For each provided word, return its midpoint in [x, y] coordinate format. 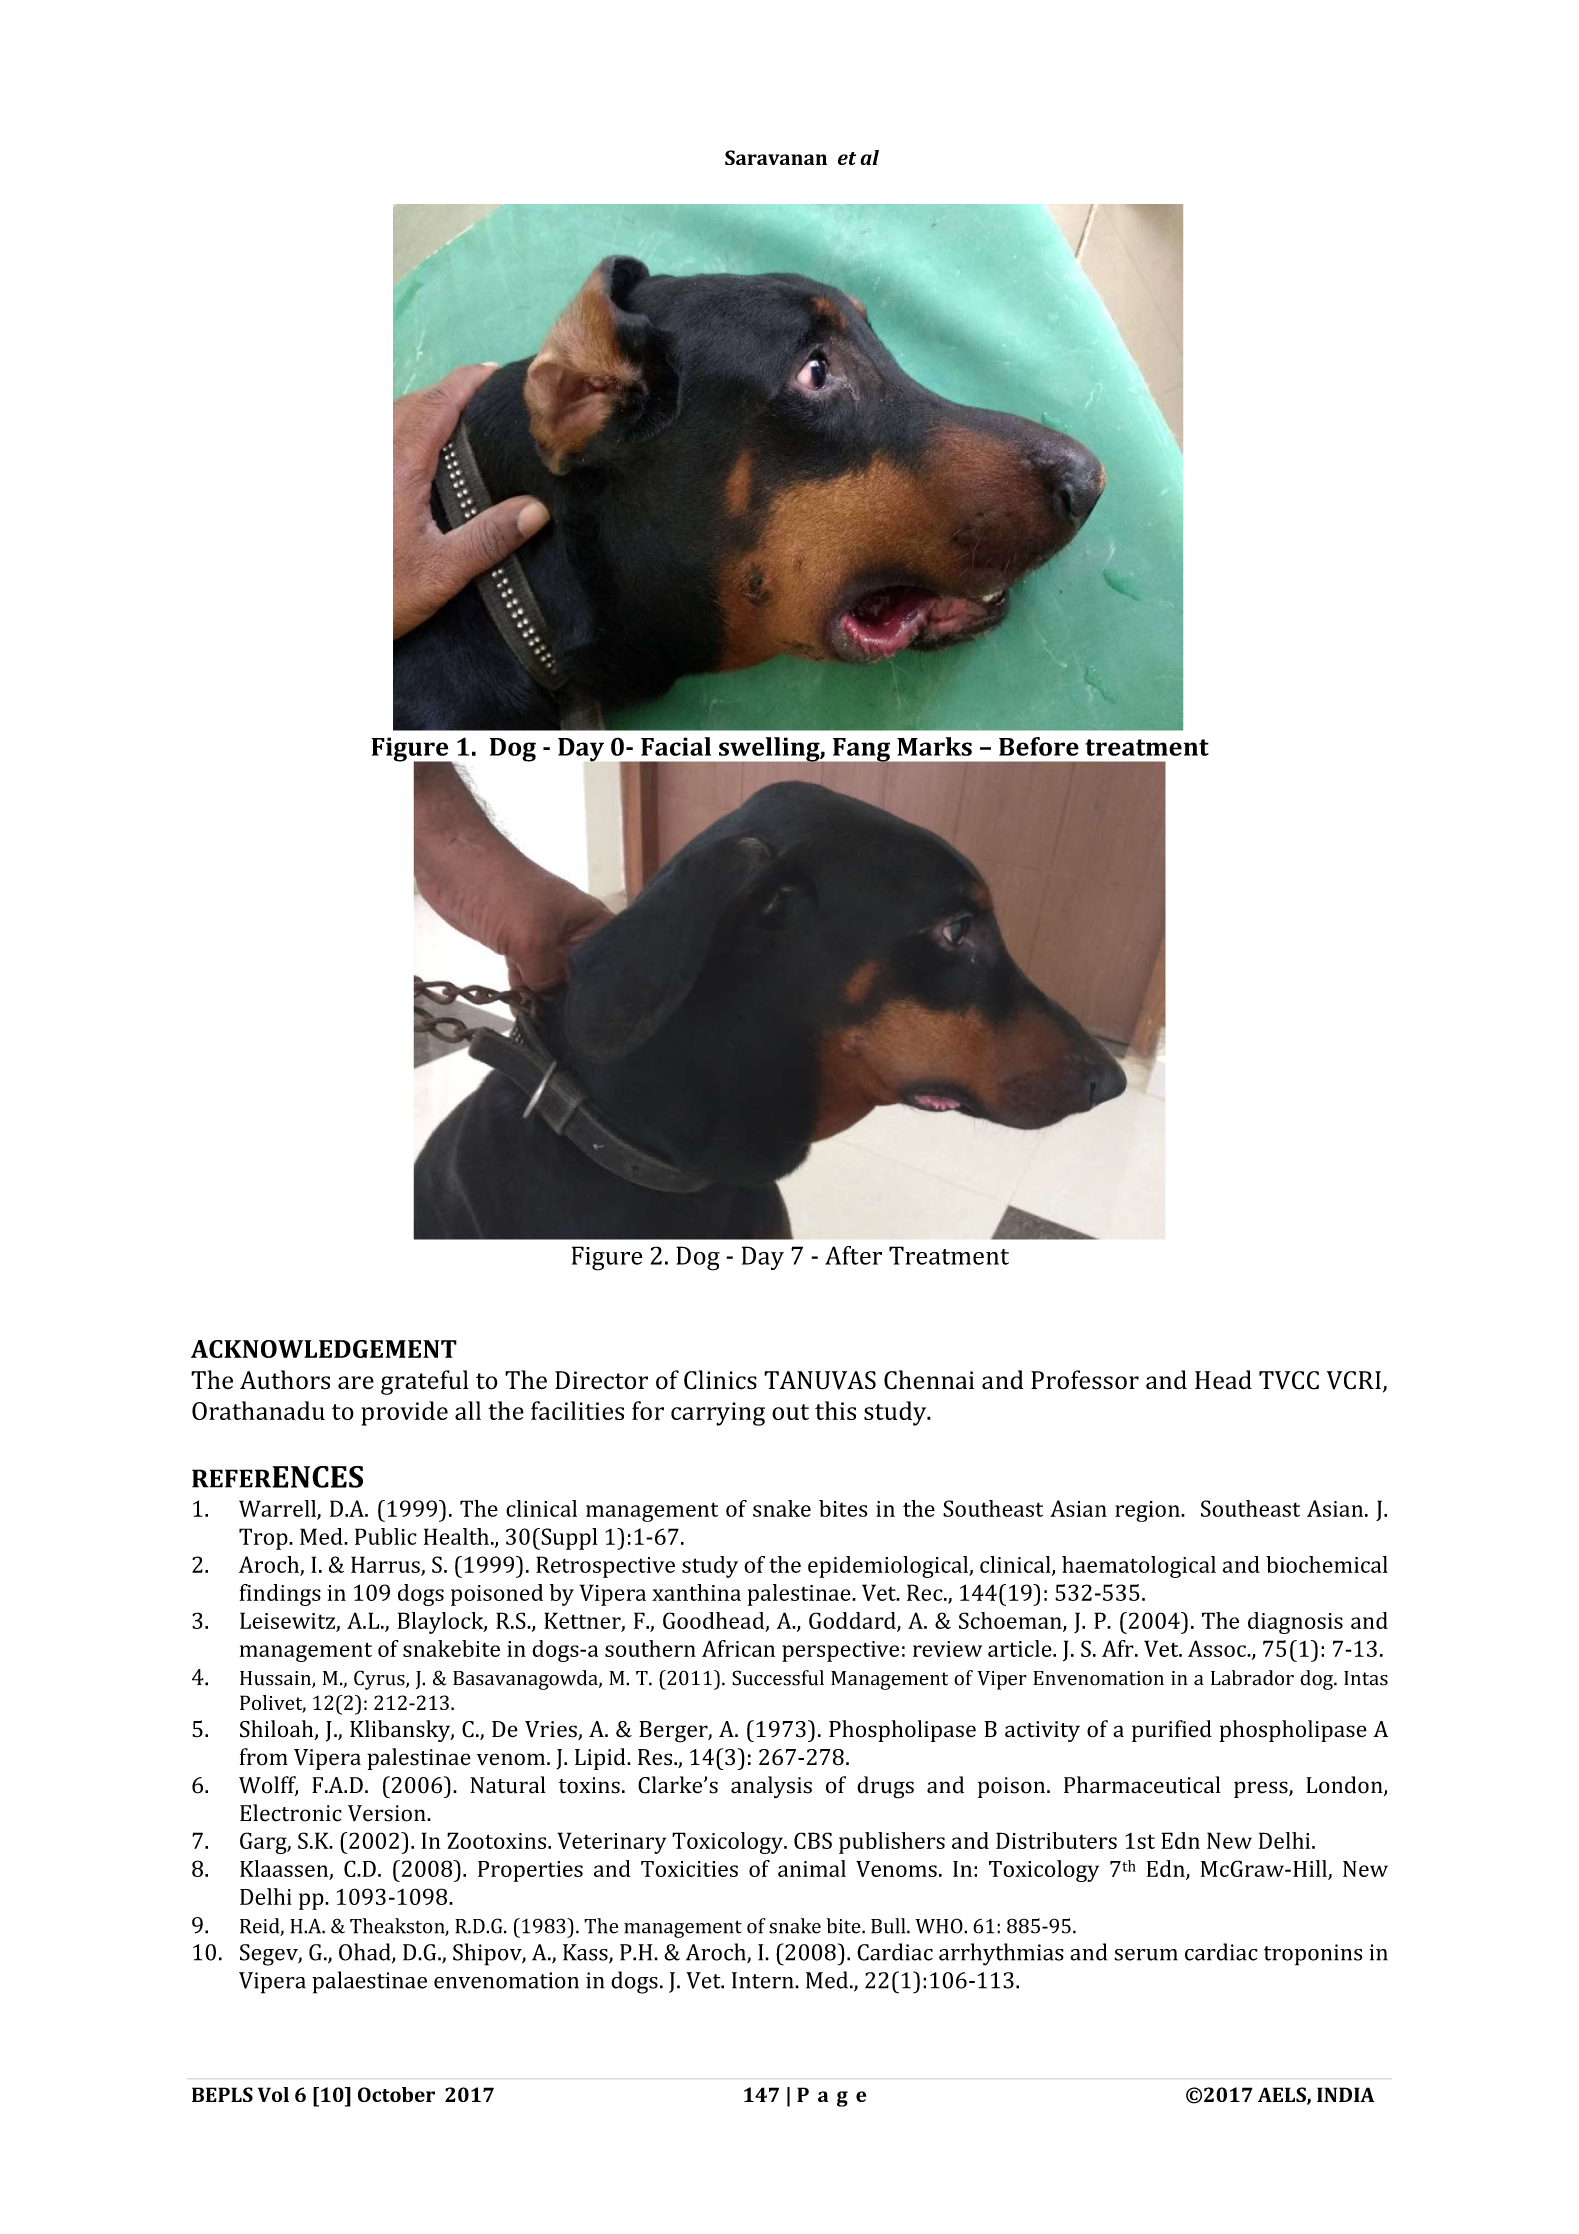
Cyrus [380, 1680]
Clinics [720, 1380]
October [396, 2094]
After [853, 1255]
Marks [934, 746]
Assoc [1218, 1648]
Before [1039, 746]
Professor [1085, 1380]
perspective [840, 1651]
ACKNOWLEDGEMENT [324, 1349]
